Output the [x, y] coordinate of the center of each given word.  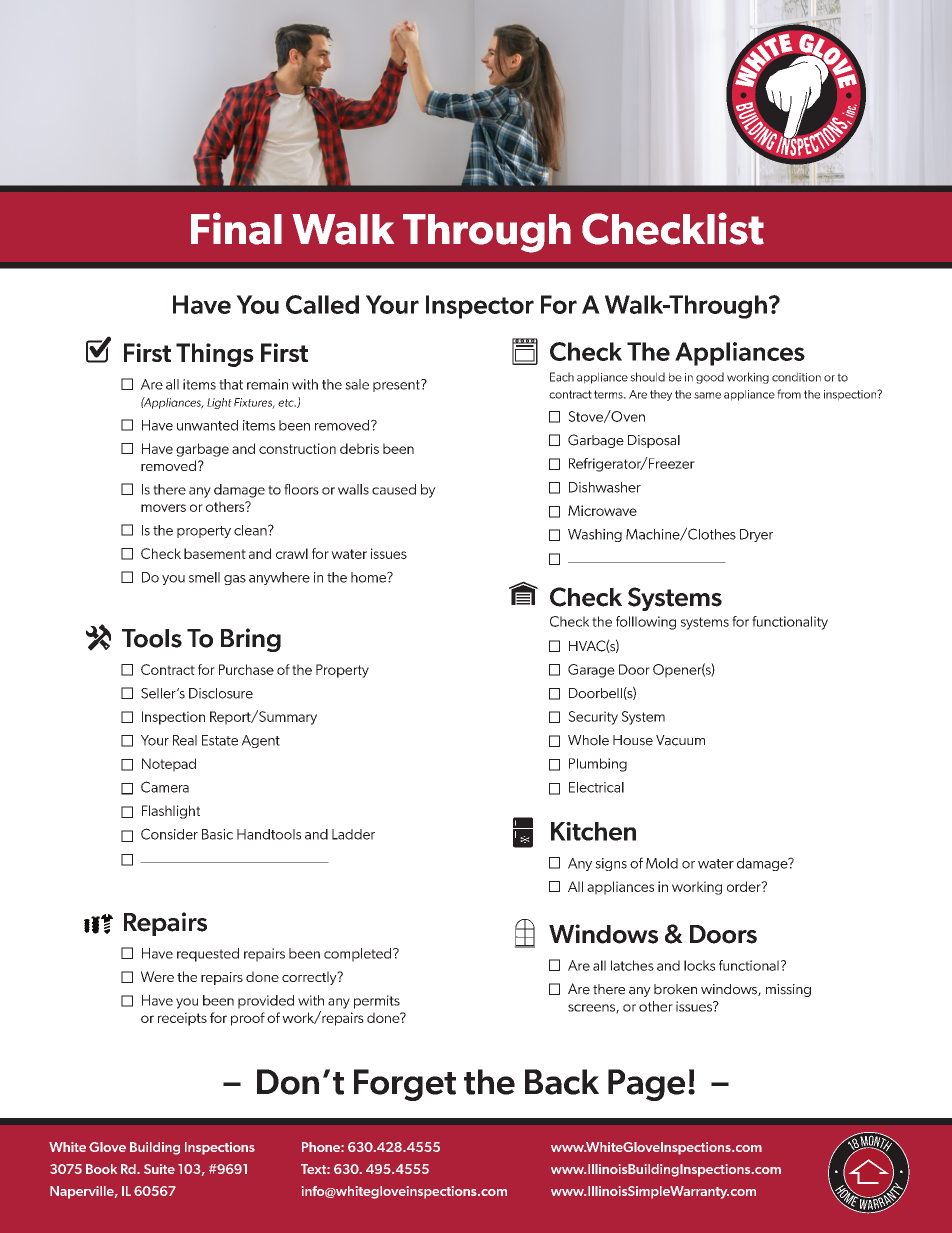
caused [394, 489]
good [710, 378]
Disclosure [221, 693]
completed [359, 955]
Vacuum [680, 740]
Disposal [654, 441]
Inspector [480, 307]
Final [236, 228]
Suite [159, 1169]
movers [163, 508]
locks [699, 965]
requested [208, 955]
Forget [405, 1085]
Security [593, 718]
